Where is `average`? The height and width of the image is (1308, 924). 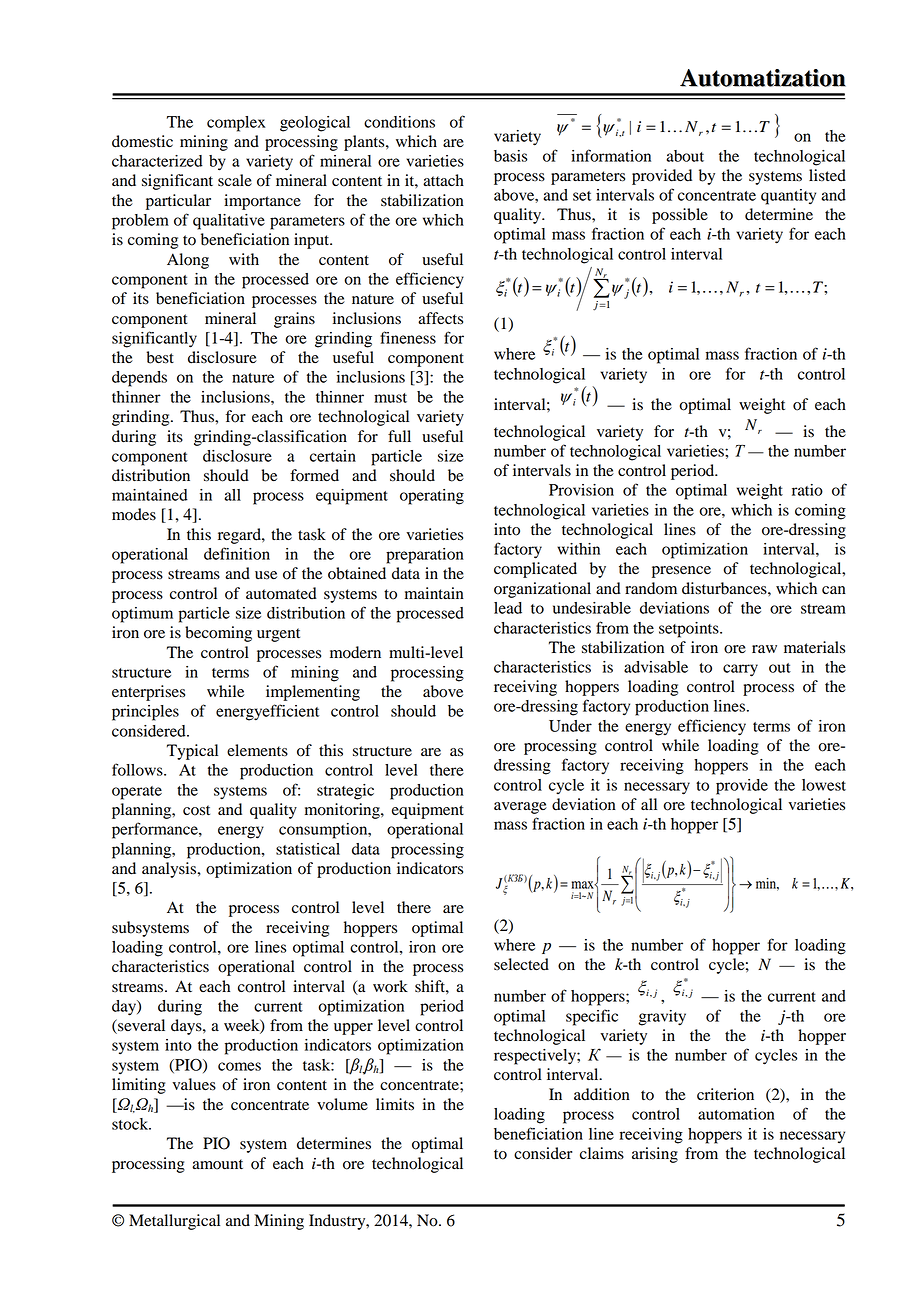
average is located at coordinates (520, 808).
